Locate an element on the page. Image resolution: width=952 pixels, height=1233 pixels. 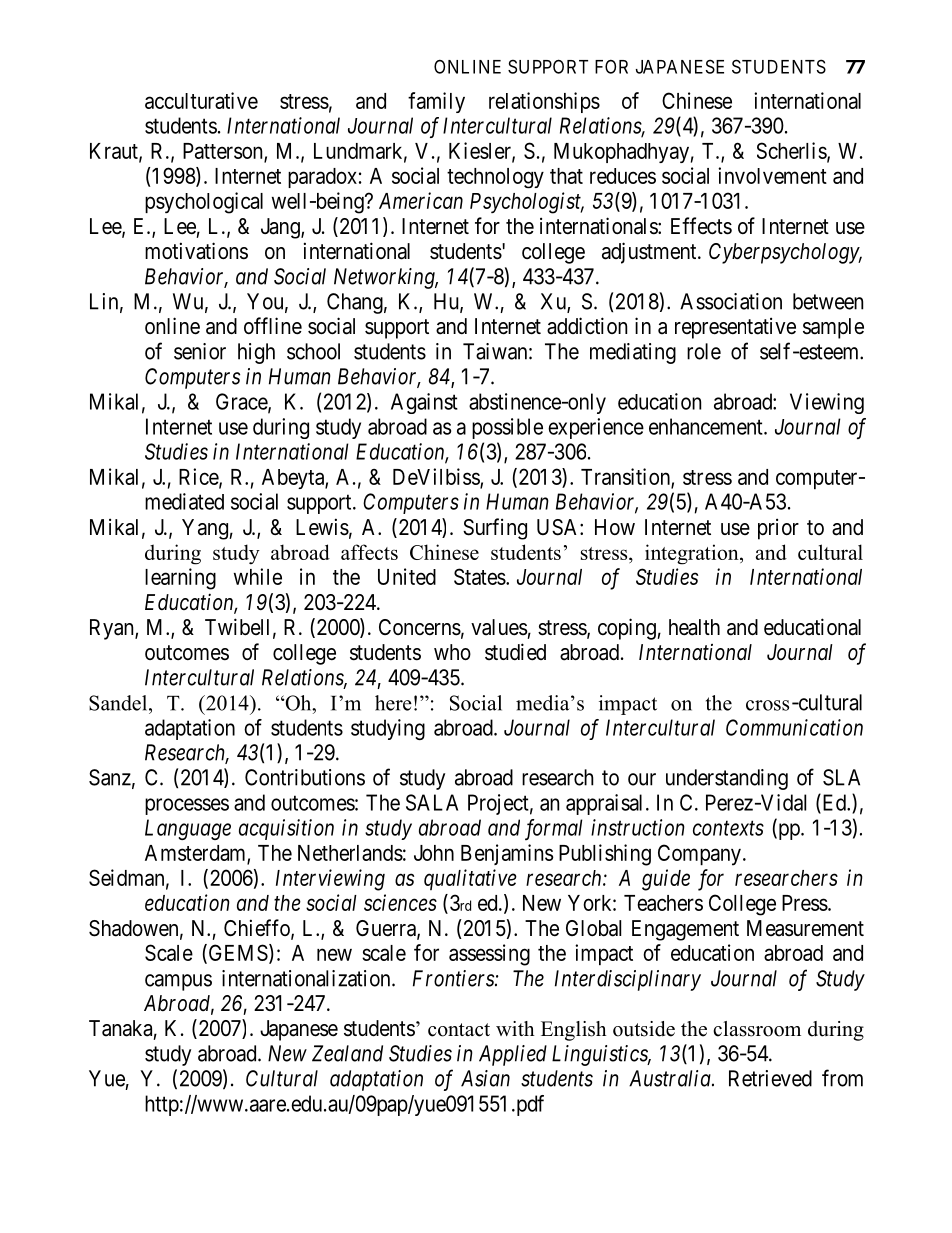
processes is located at coordinates (187, 806).
